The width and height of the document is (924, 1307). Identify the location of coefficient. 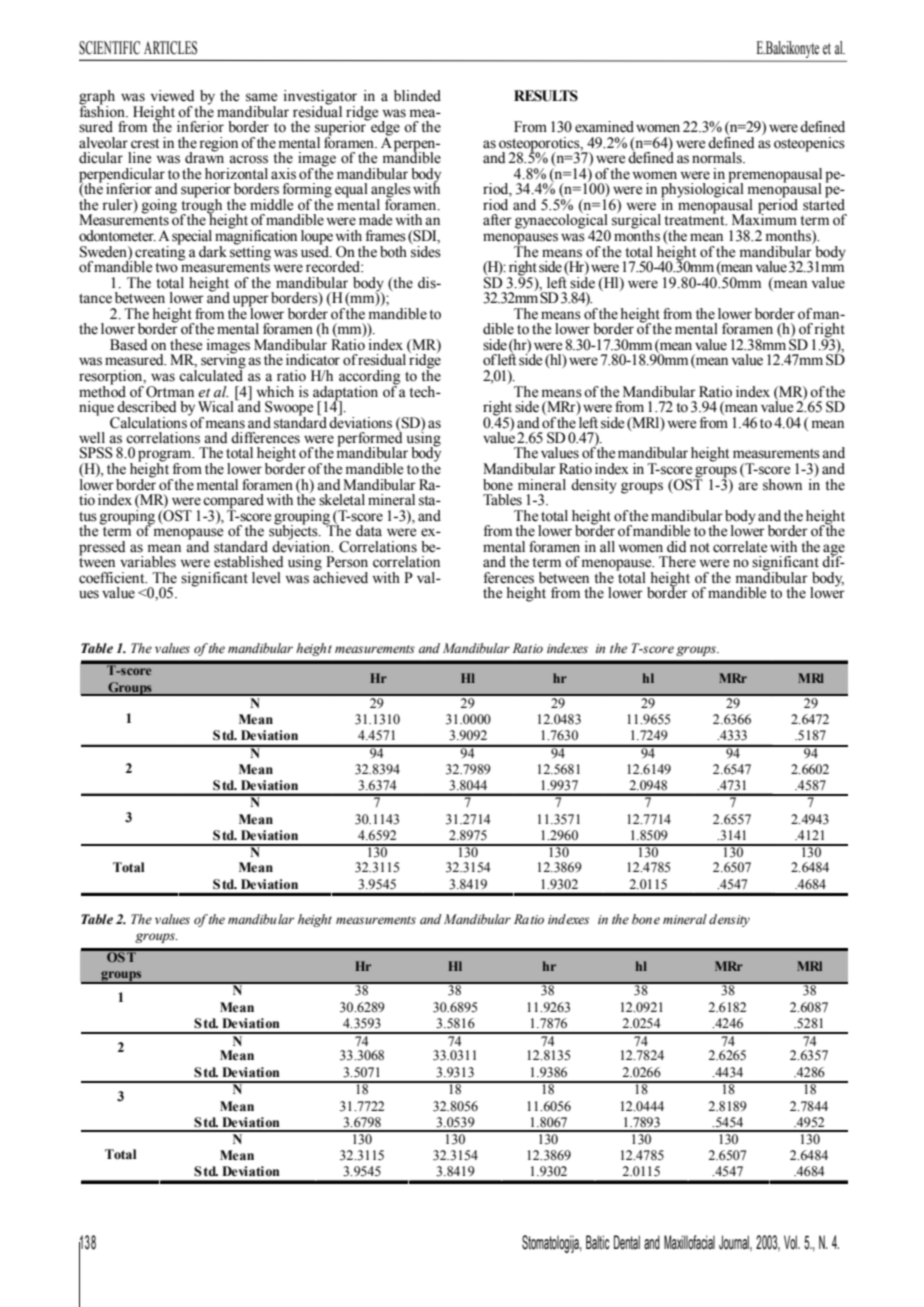
(113, 578).
